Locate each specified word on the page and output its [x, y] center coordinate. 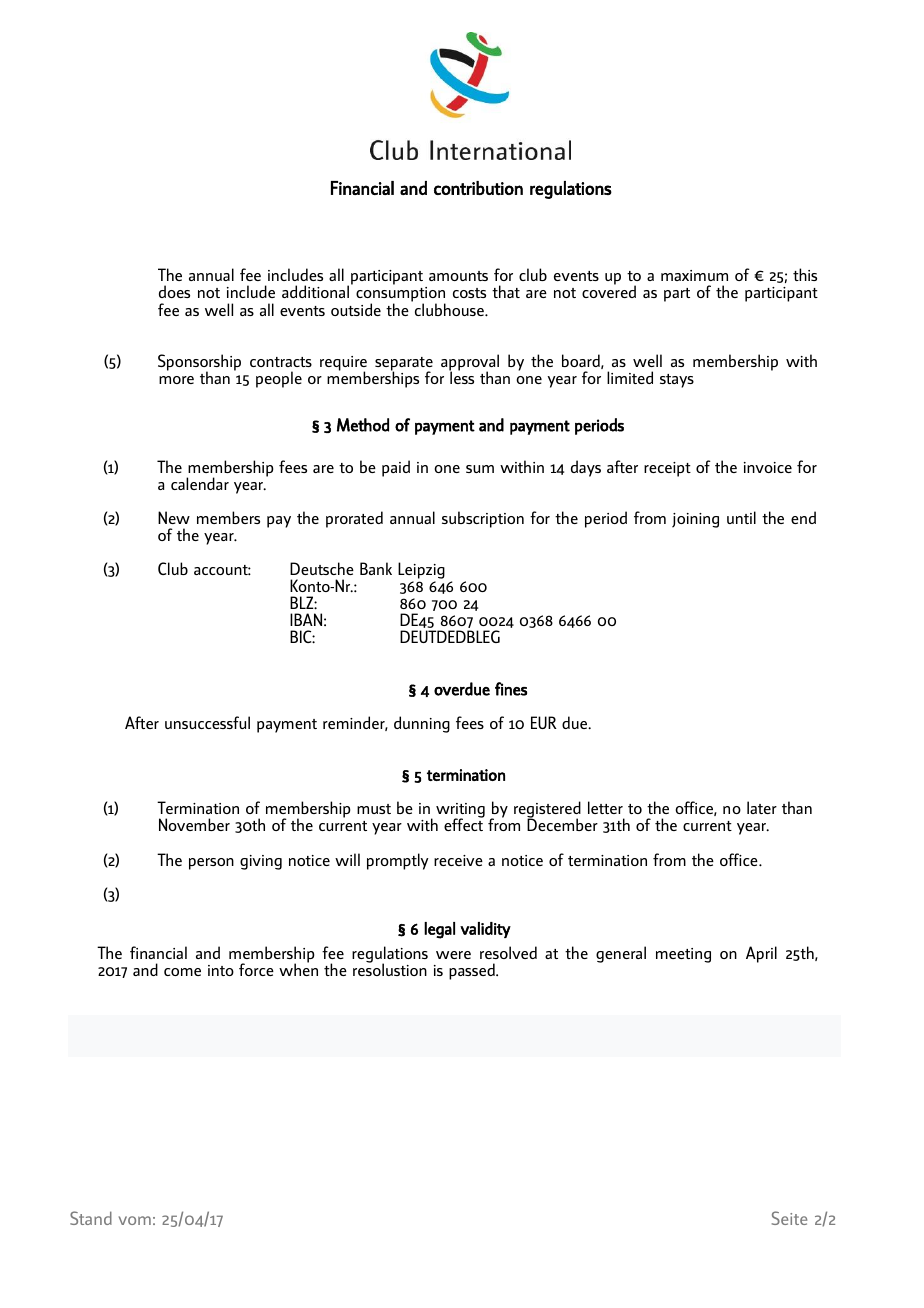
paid [396, 468]
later [762, 807]
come [182, 972]
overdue [462, 689]
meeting [683, 955]
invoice [768, 467]
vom [135, 1220]
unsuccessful [207, 722]
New [174, 517]
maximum [694, 275]
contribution [478, 188]
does [174, 291]
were [453, 955]
